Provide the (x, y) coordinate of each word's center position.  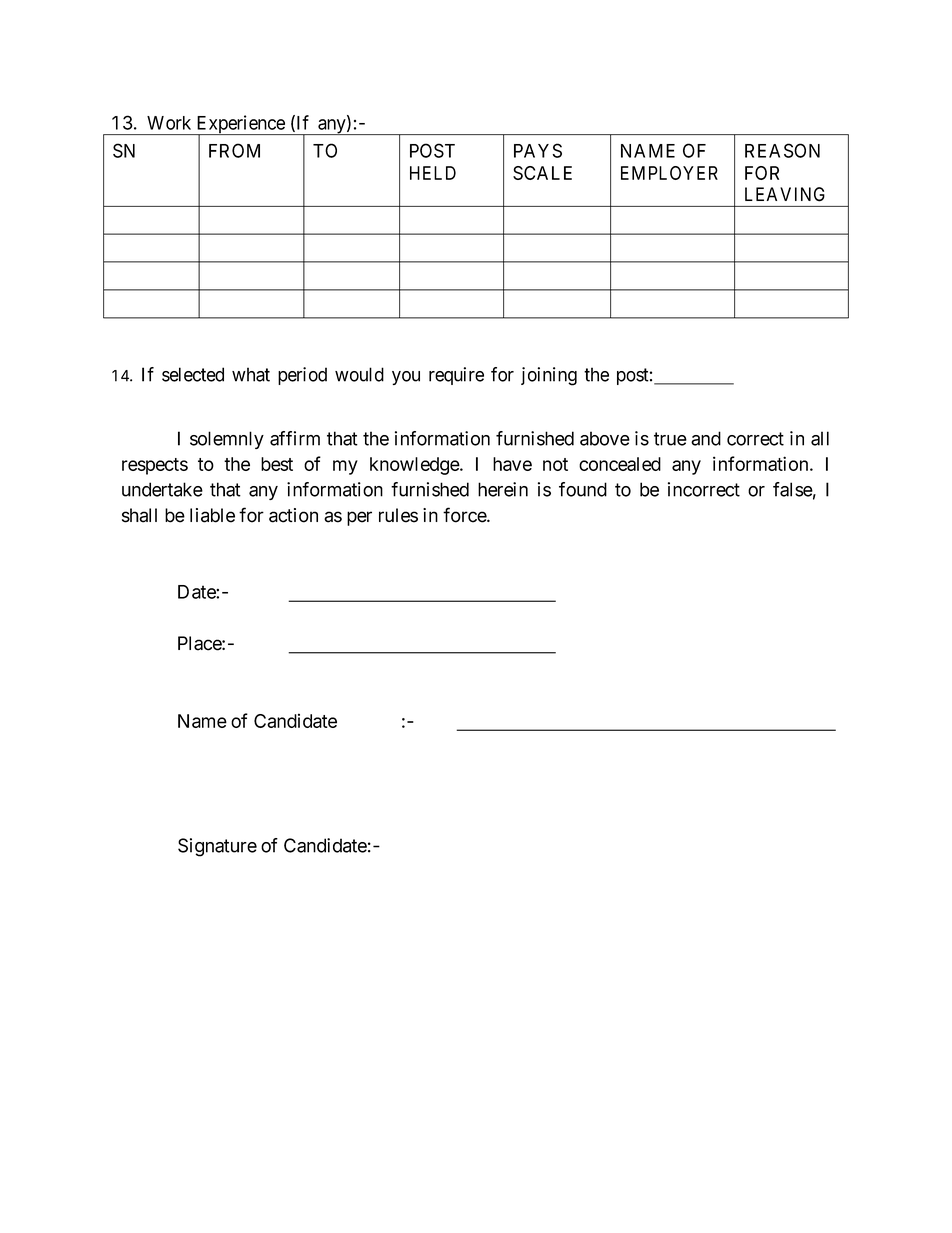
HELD (433, 173)
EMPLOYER (669, 173)
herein (503, 489)
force (465, 515)
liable (212, 515)
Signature (217, 847)
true (670, 439)
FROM (234, 150)
